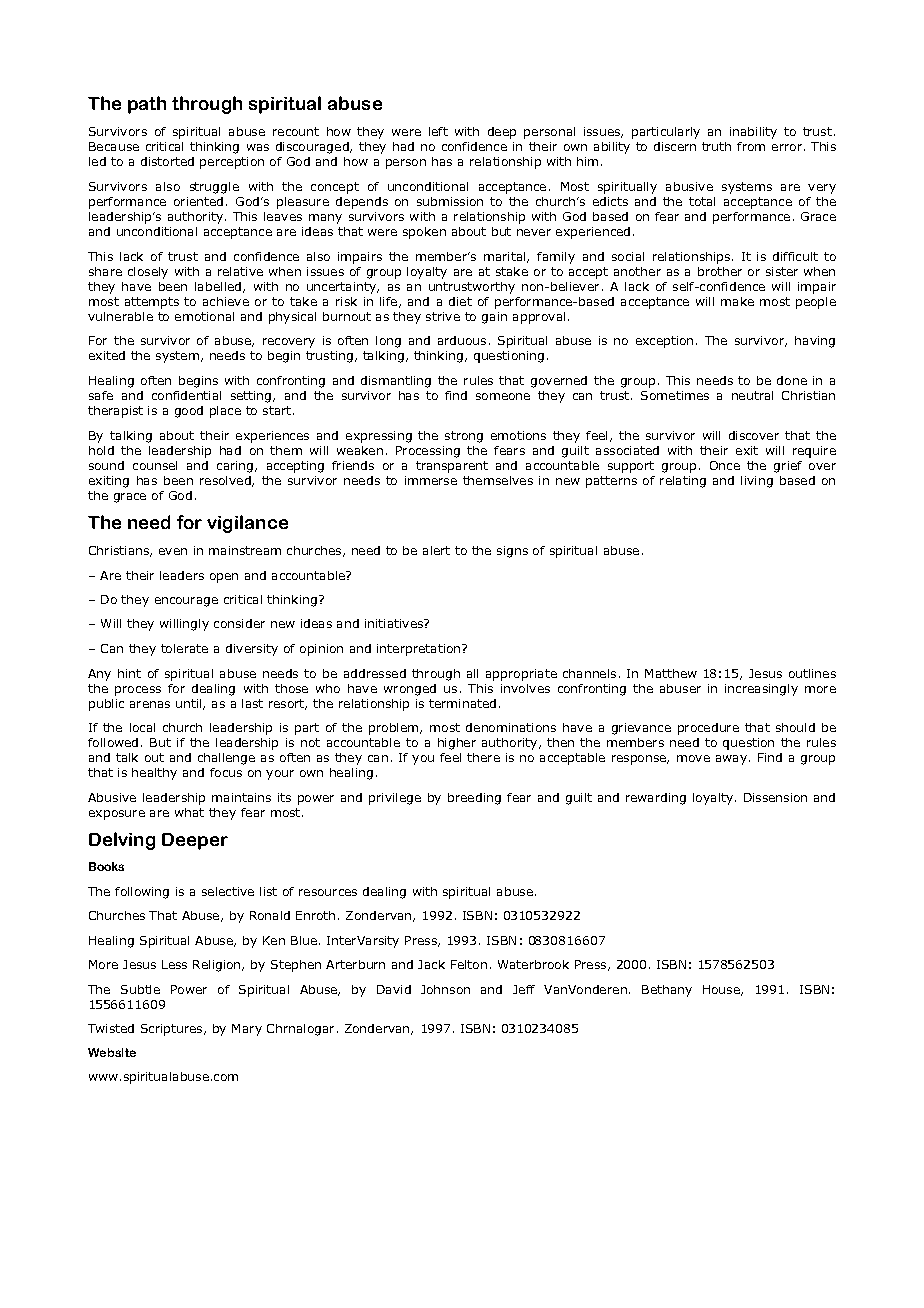 Image resolution: width=924 pixels, height=1308 pixels. What do you see at coordinates (190, 704) in the document?
I see `until` at bounding box center [190, 704].
